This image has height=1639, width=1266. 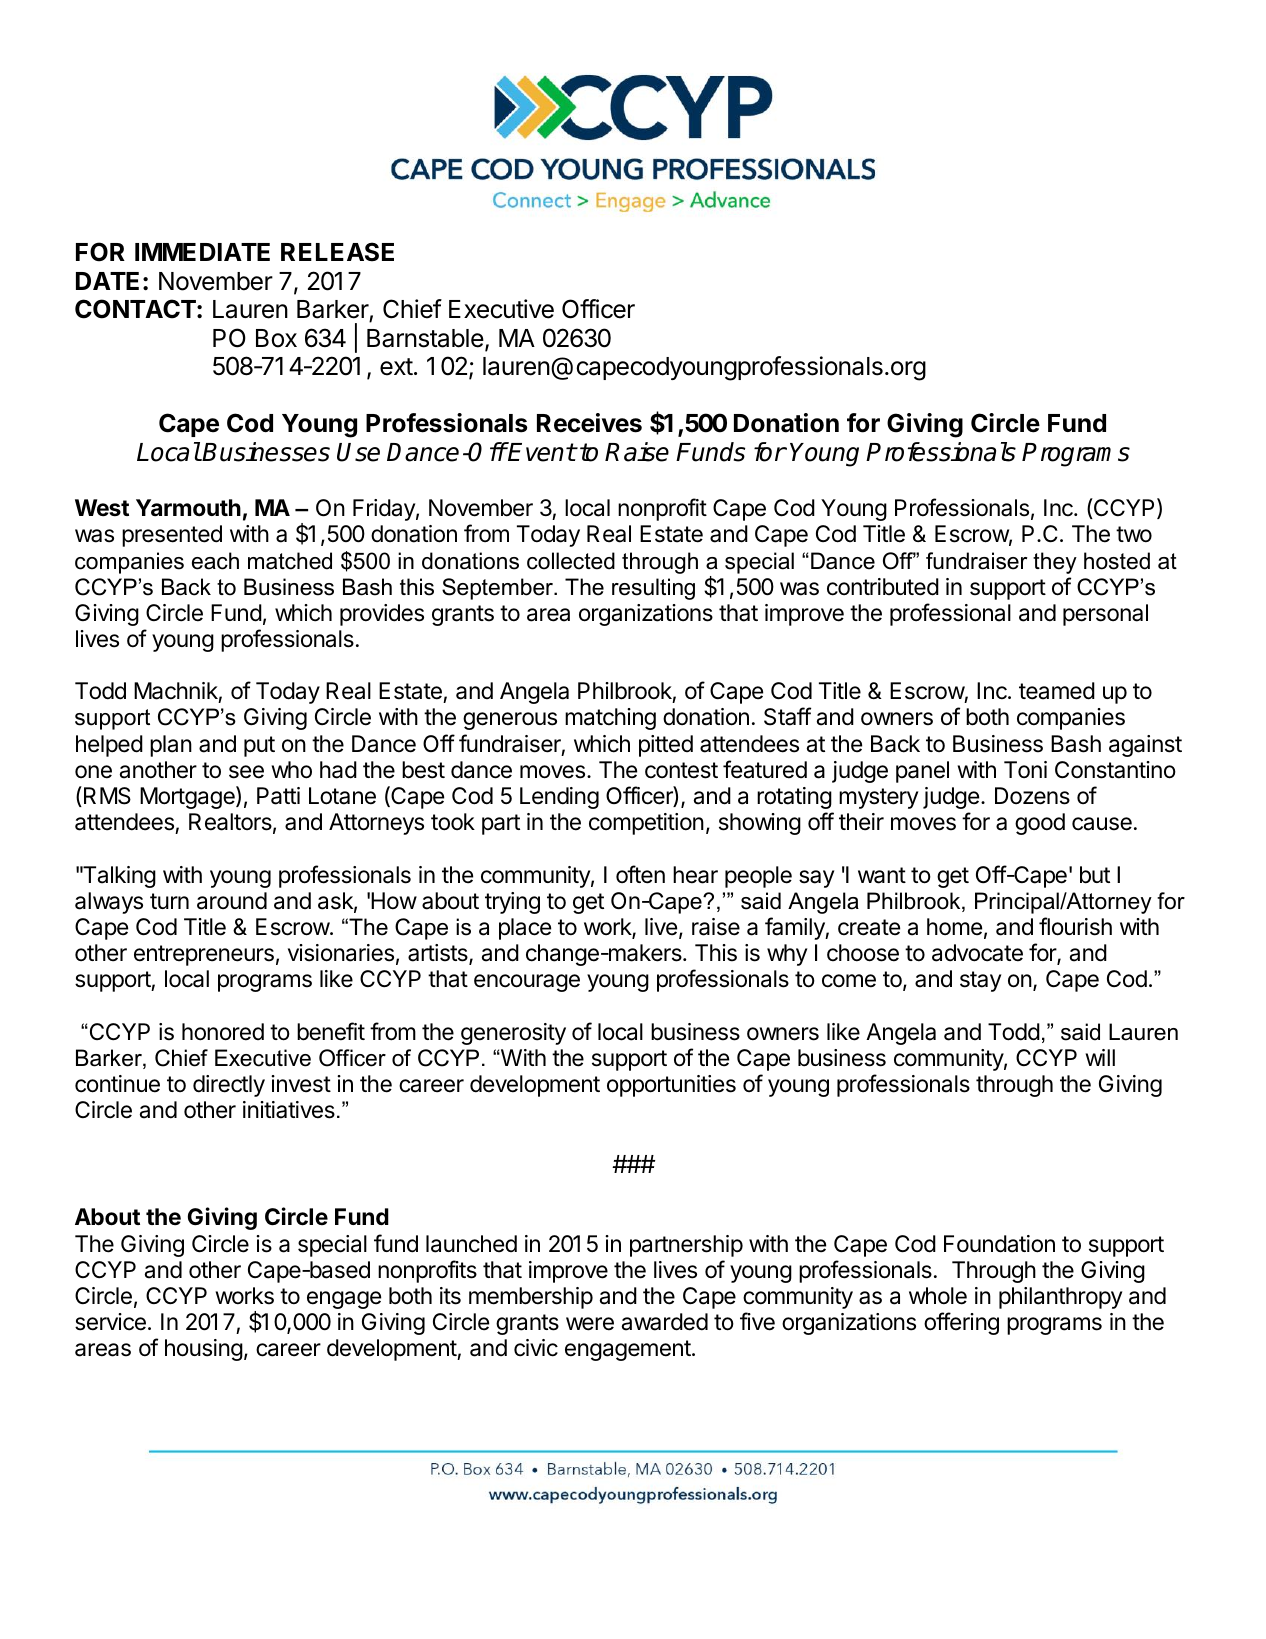 I want to click on two, so click(x=1134, y=534).
